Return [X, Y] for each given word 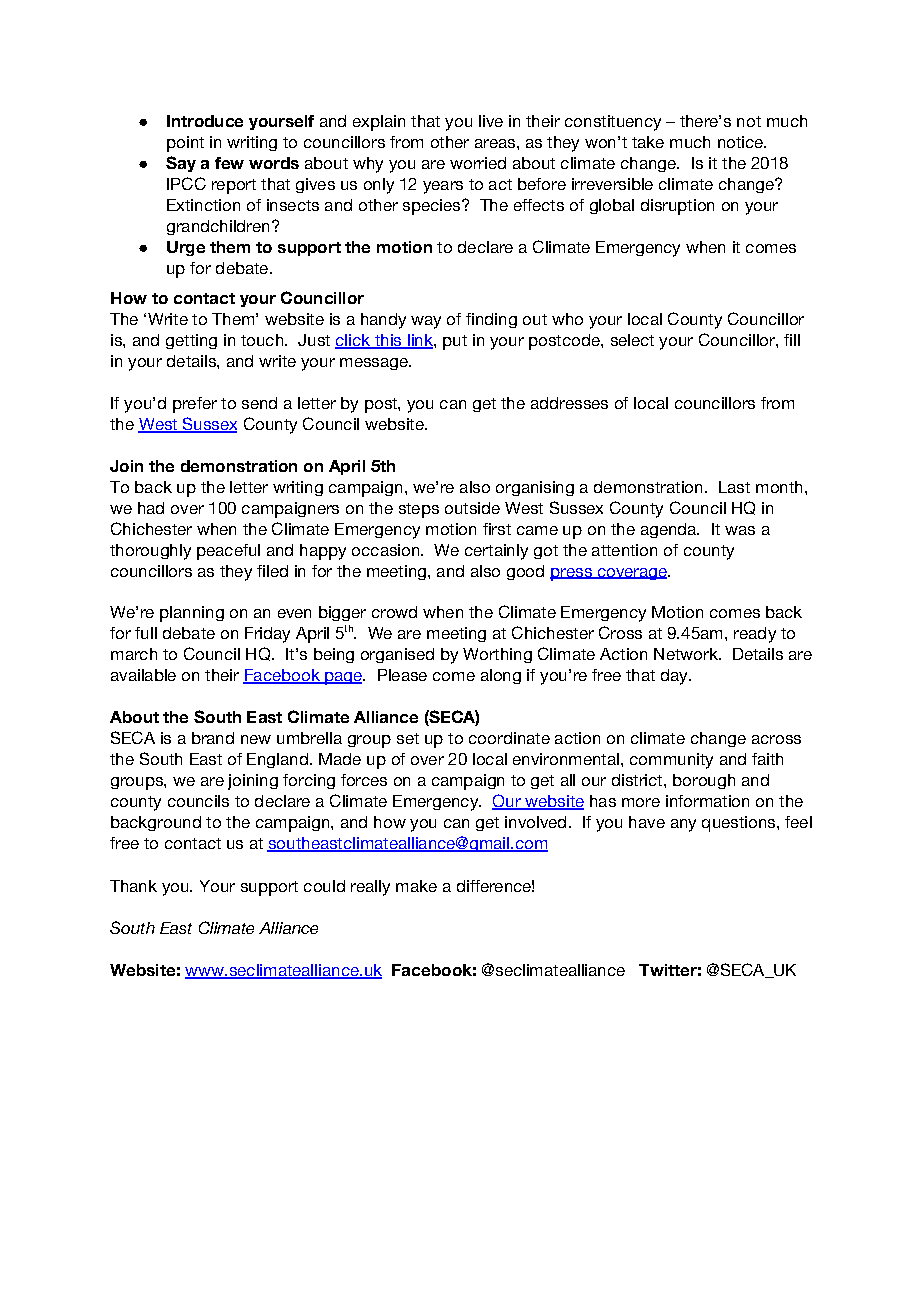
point [185, 144]
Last [734, 487]
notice [741, 142]
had [151, 508]
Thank [133, 886]
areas [496, 143]
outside [472, 508]
